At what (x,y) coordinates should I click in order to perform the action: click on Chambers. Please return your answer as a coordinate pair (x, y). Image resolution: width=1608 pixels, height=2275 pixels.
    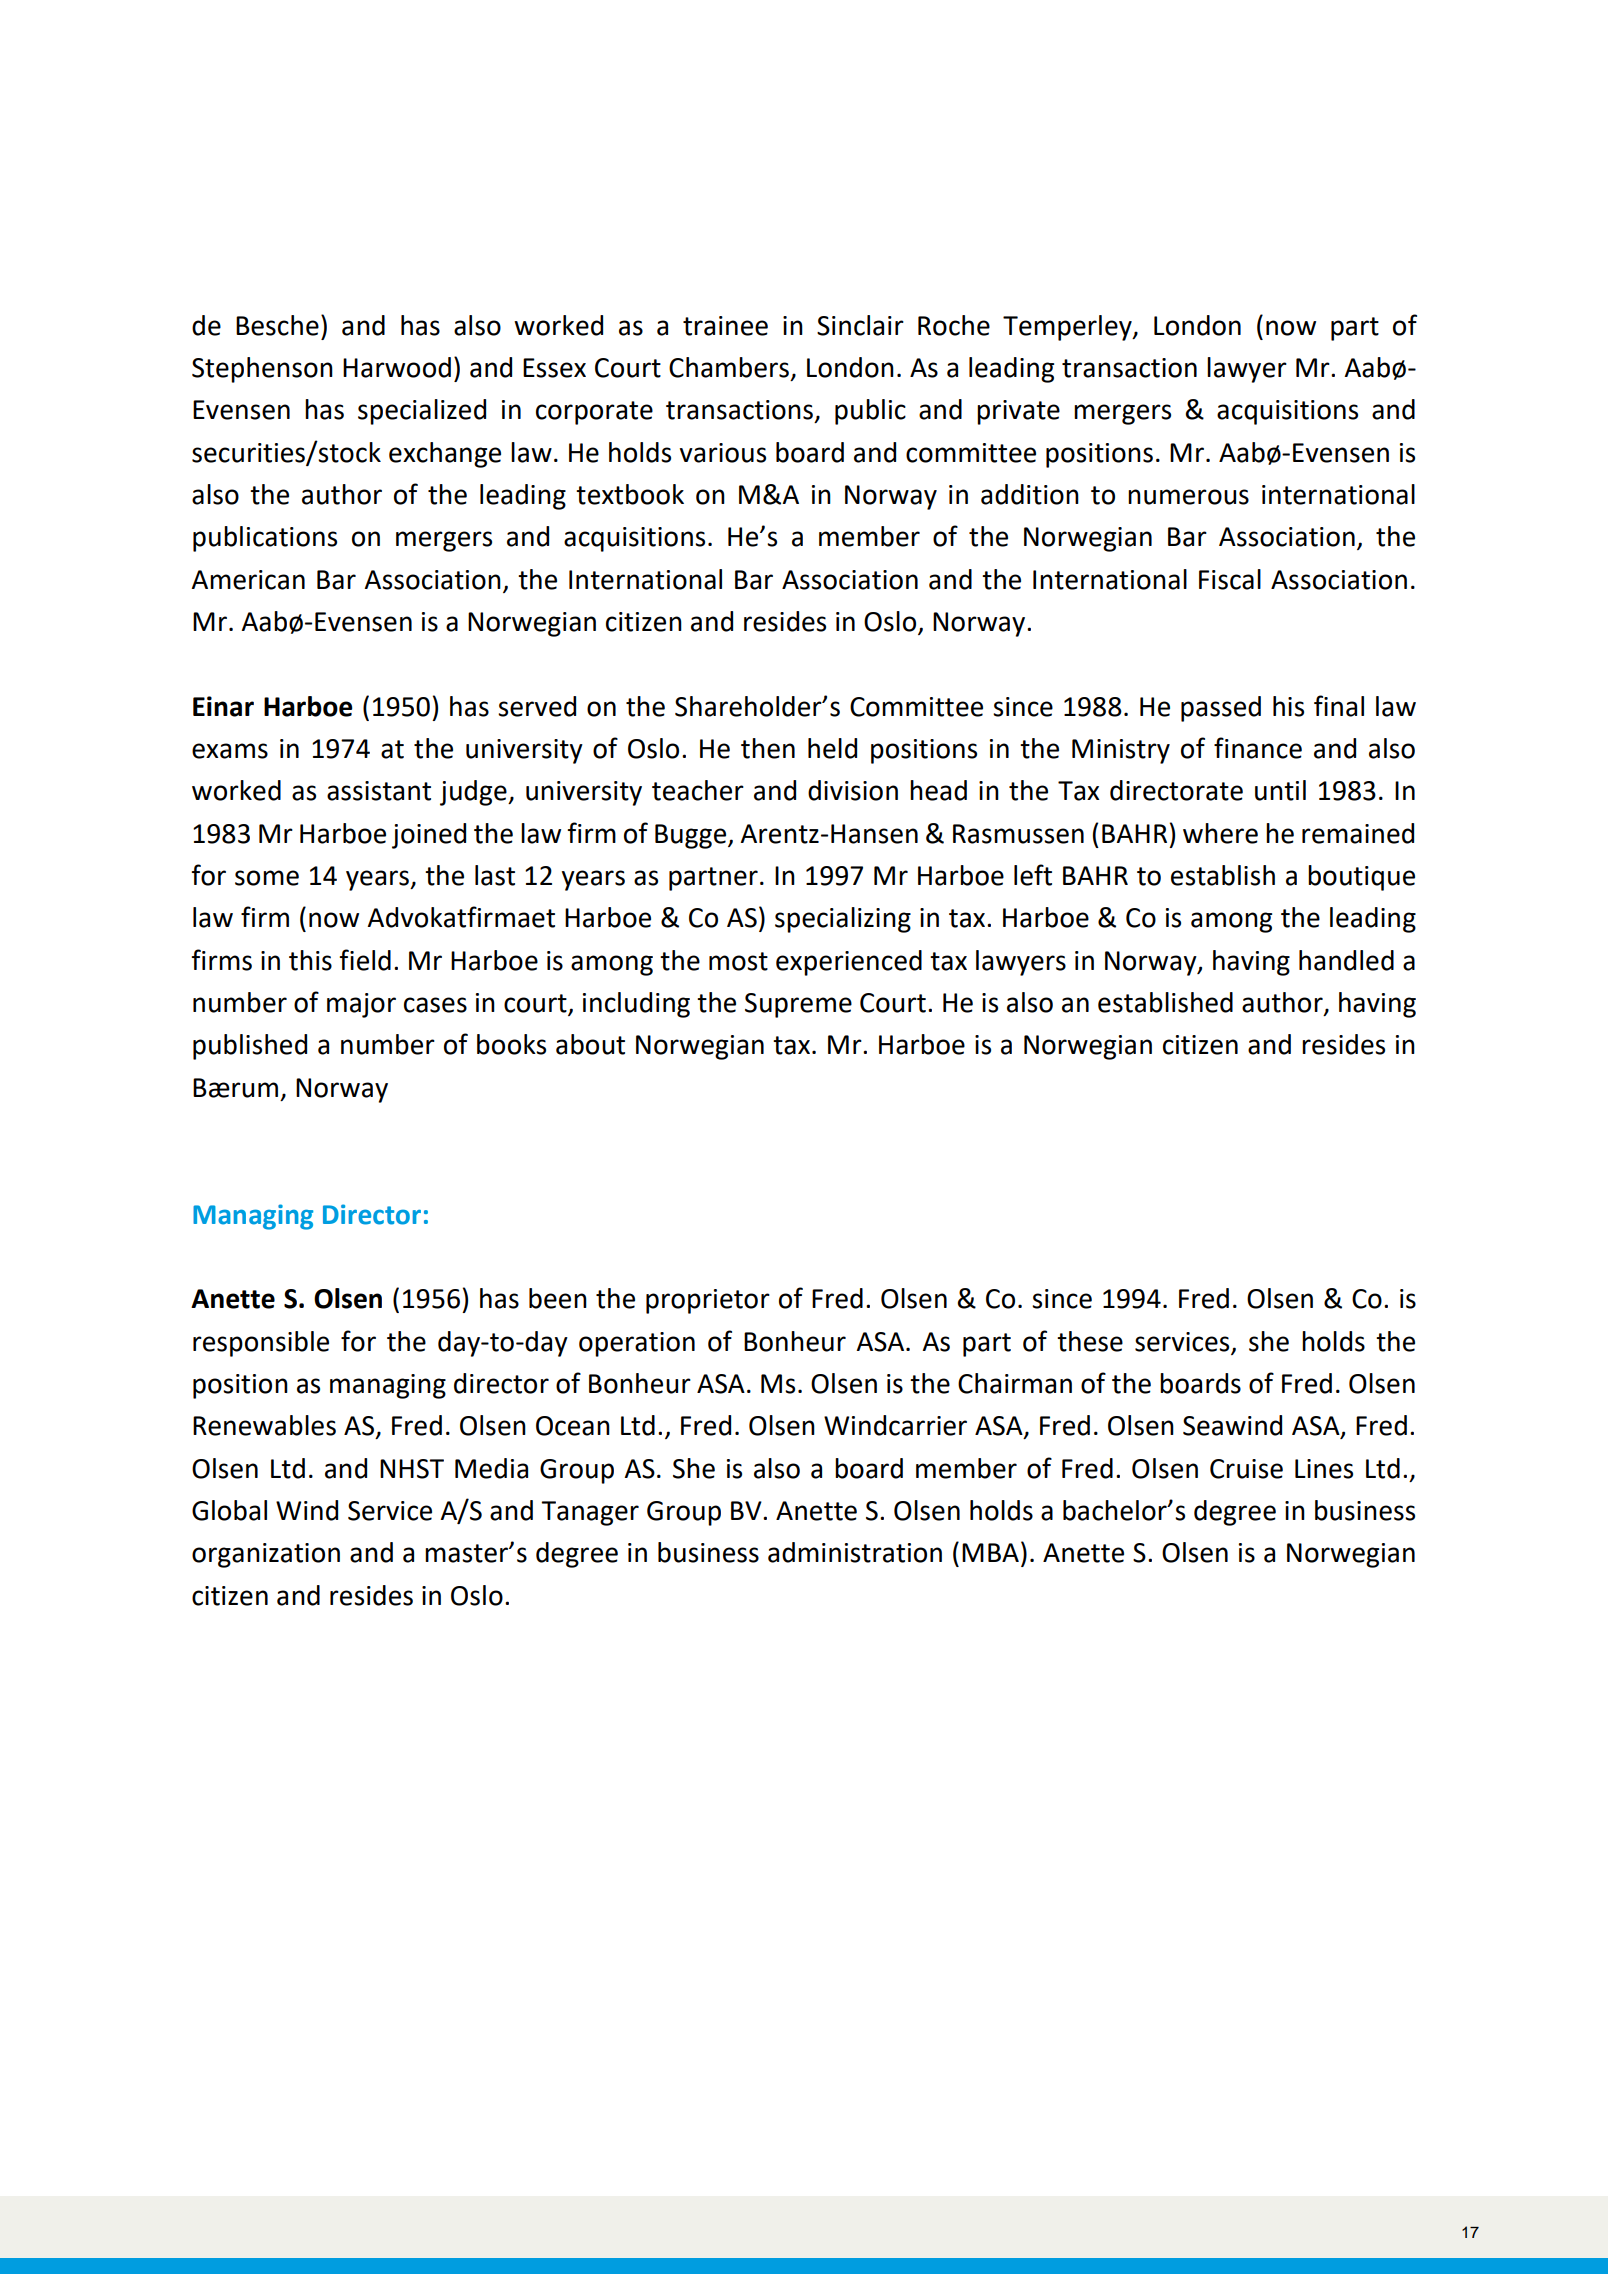
    Looking at the image, I should click on (730, 368).
